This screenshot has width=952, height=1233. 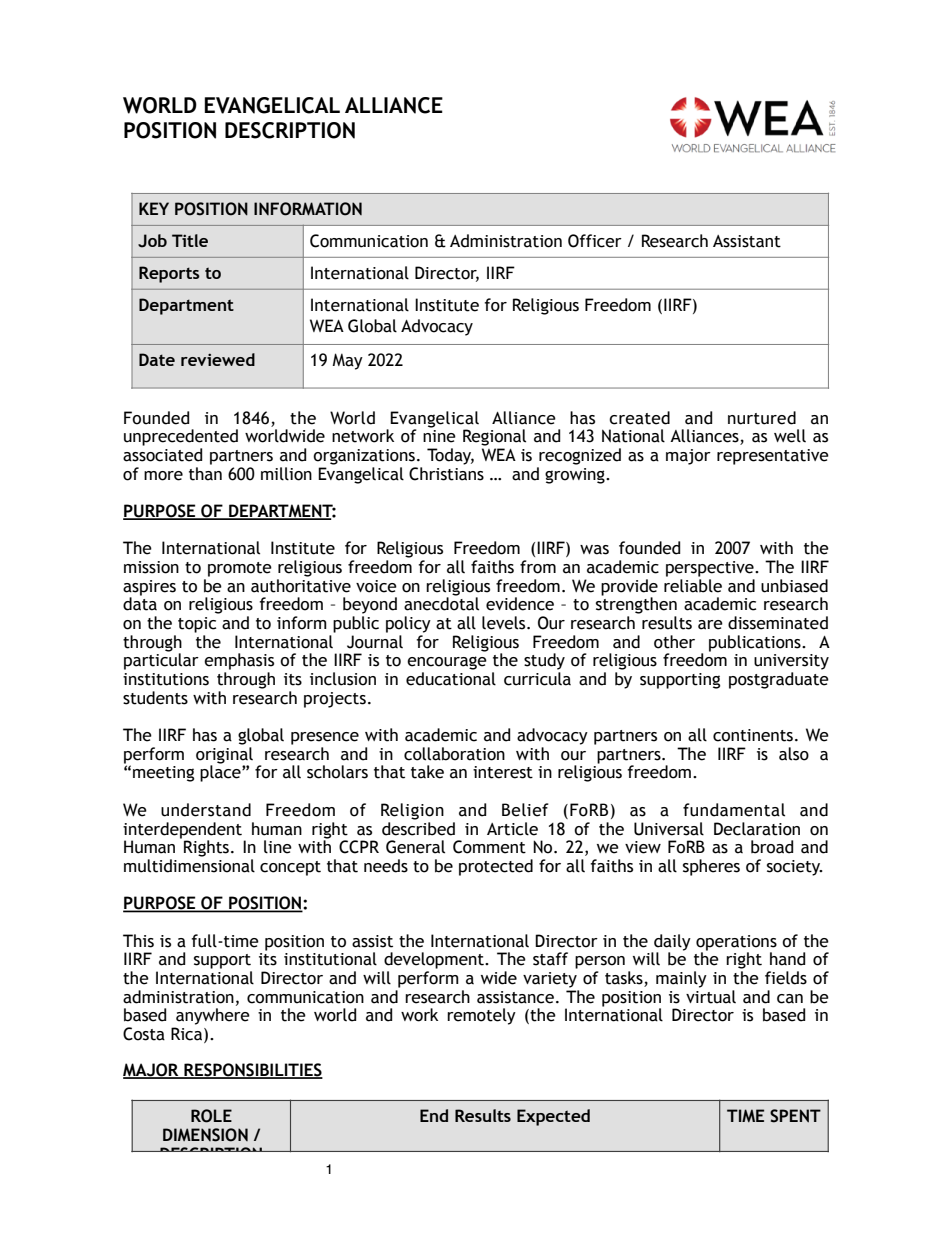 I want to click on perspective, so click(x=711, y=569).
